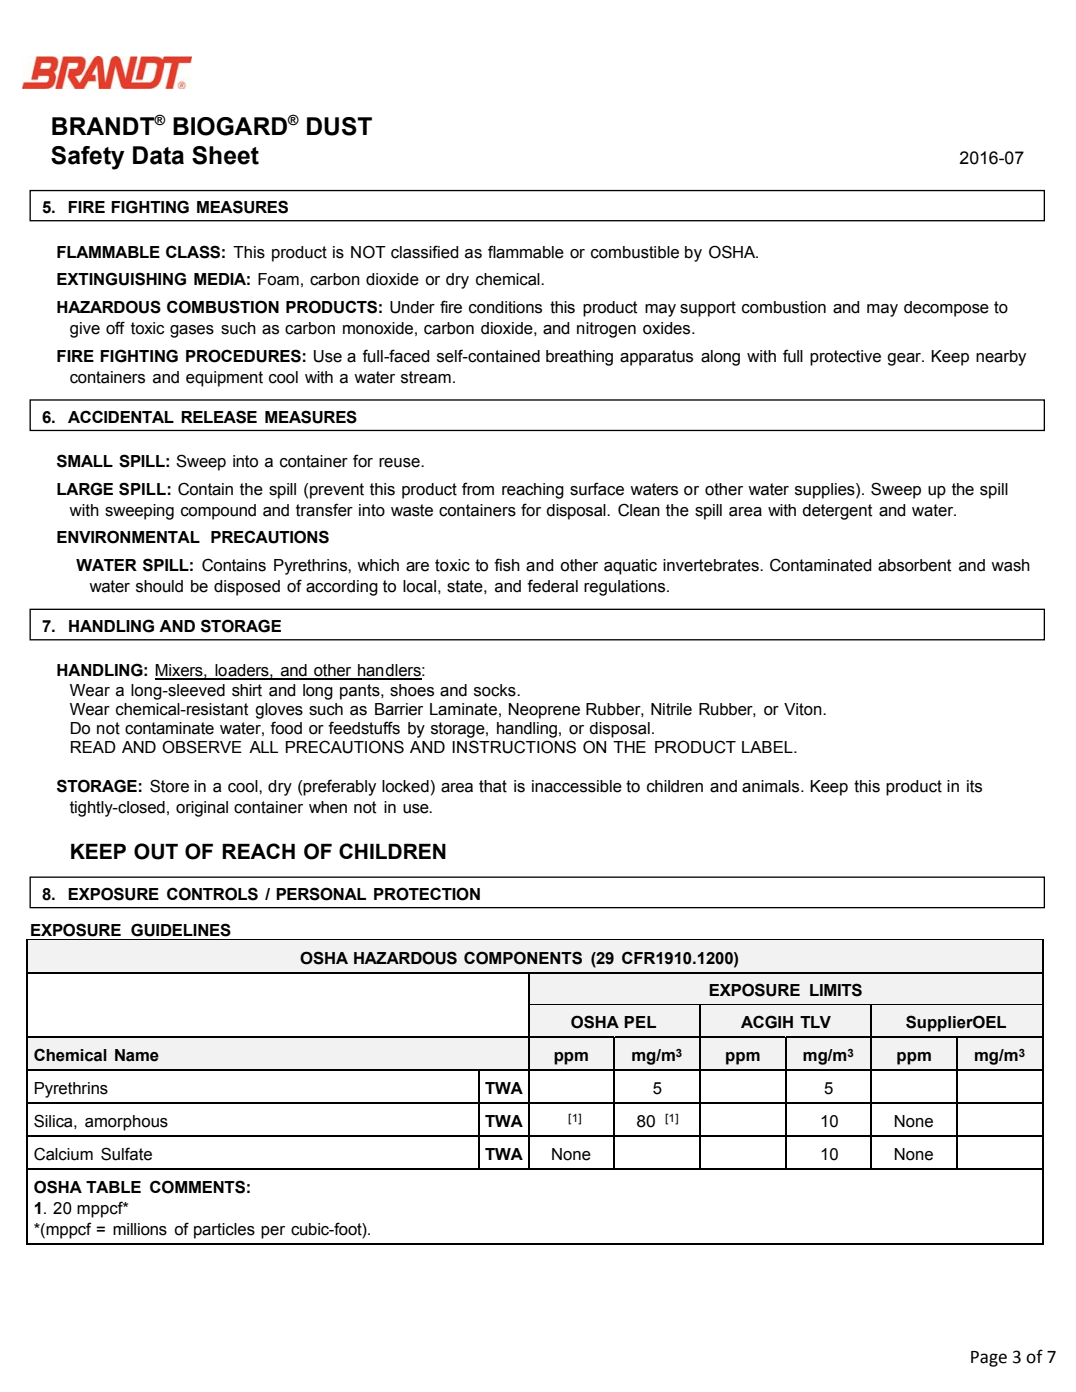 The image size is (1076, 1392). What do you see at coordinates (915, 565) in the screenshot?
I see `absorbent` at bounding box center [915, 565].
